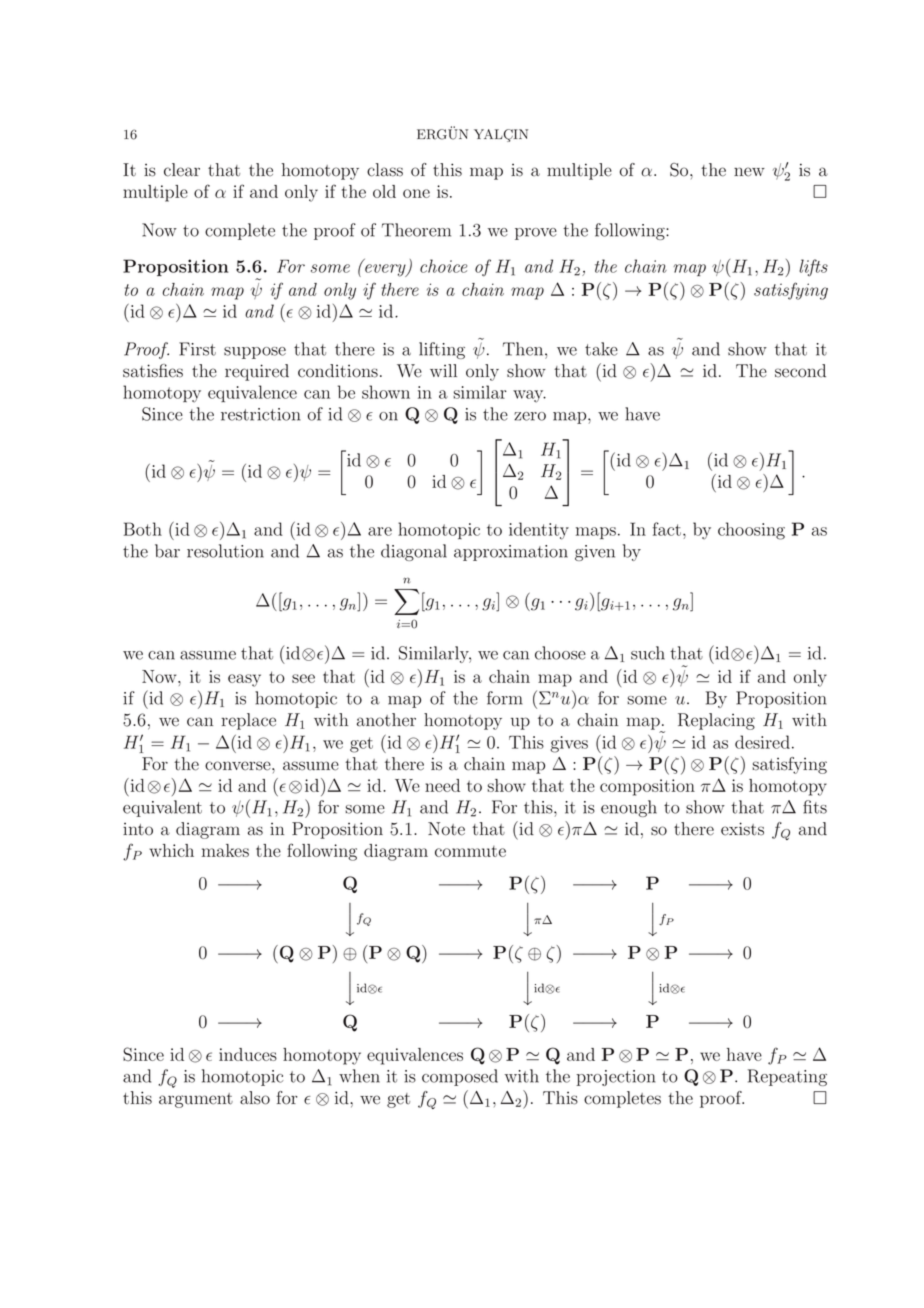 This page has height=1308, width=924. Describe the element at coordinates (749, 172) in the page. I see `new` at that location.
